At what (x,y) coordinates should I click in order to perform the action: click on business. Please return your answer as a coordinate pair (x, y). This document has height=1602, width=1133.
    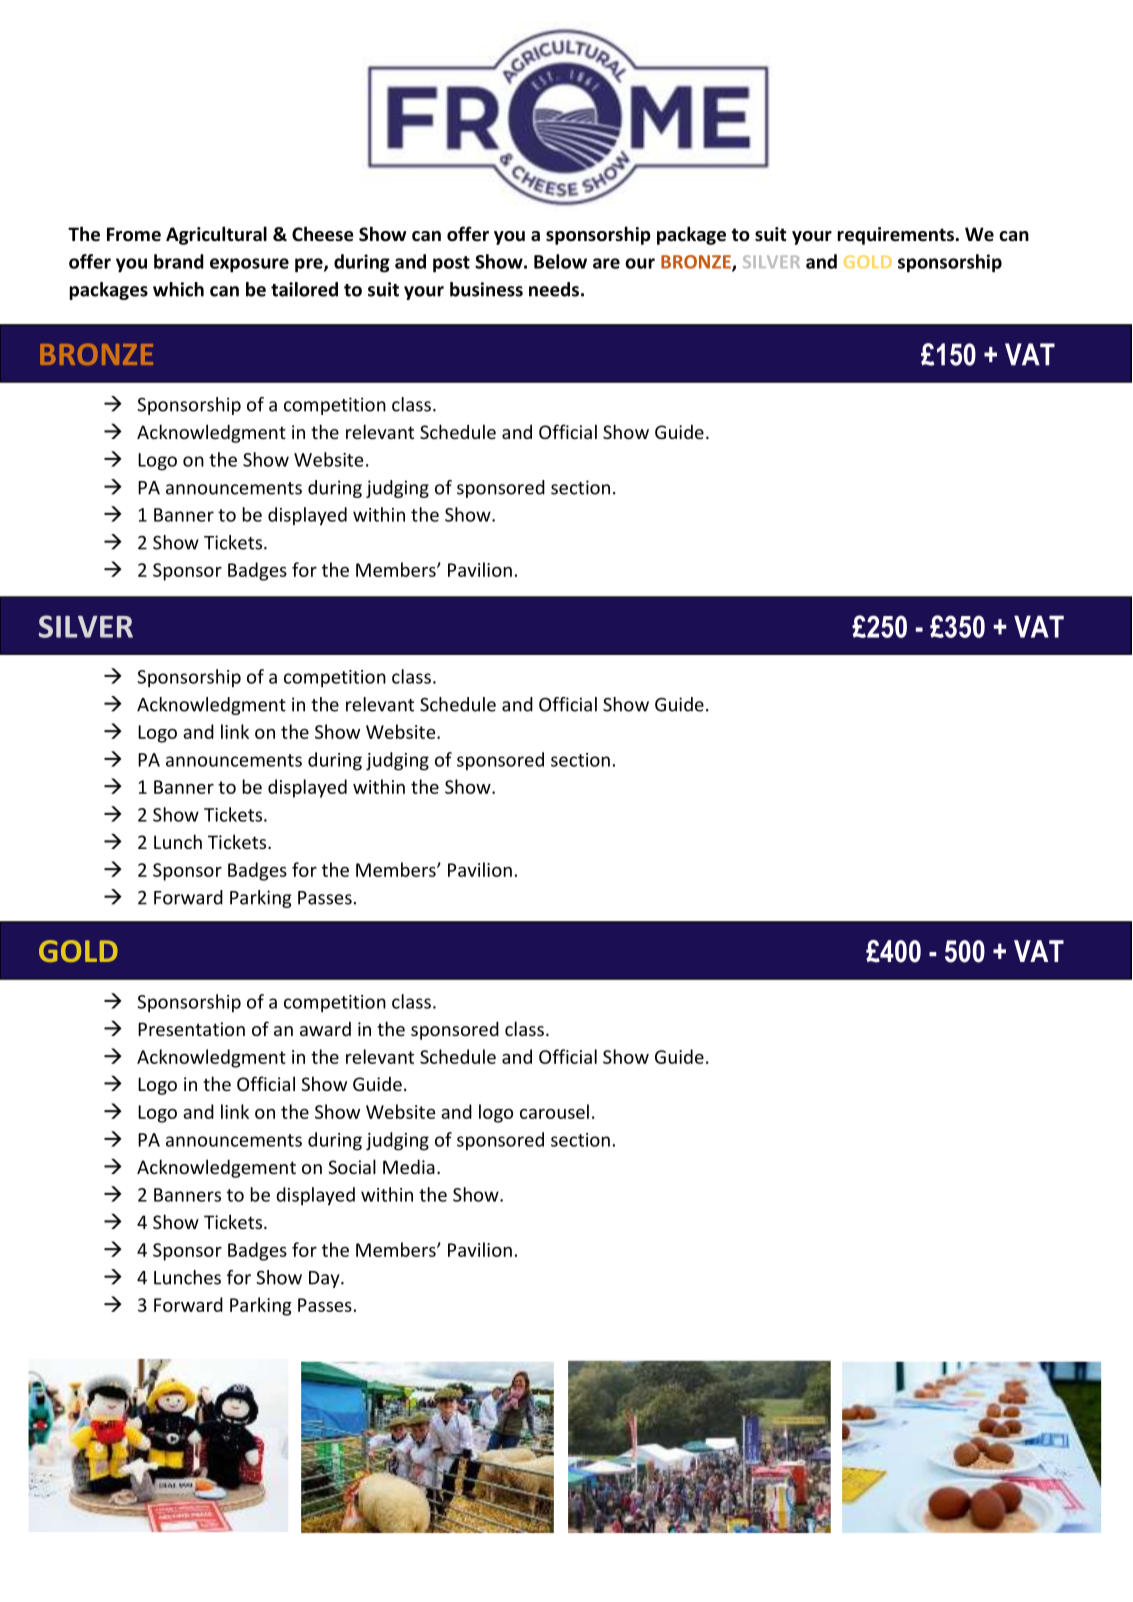
    Looking at the image, I should click on (486, 289).
